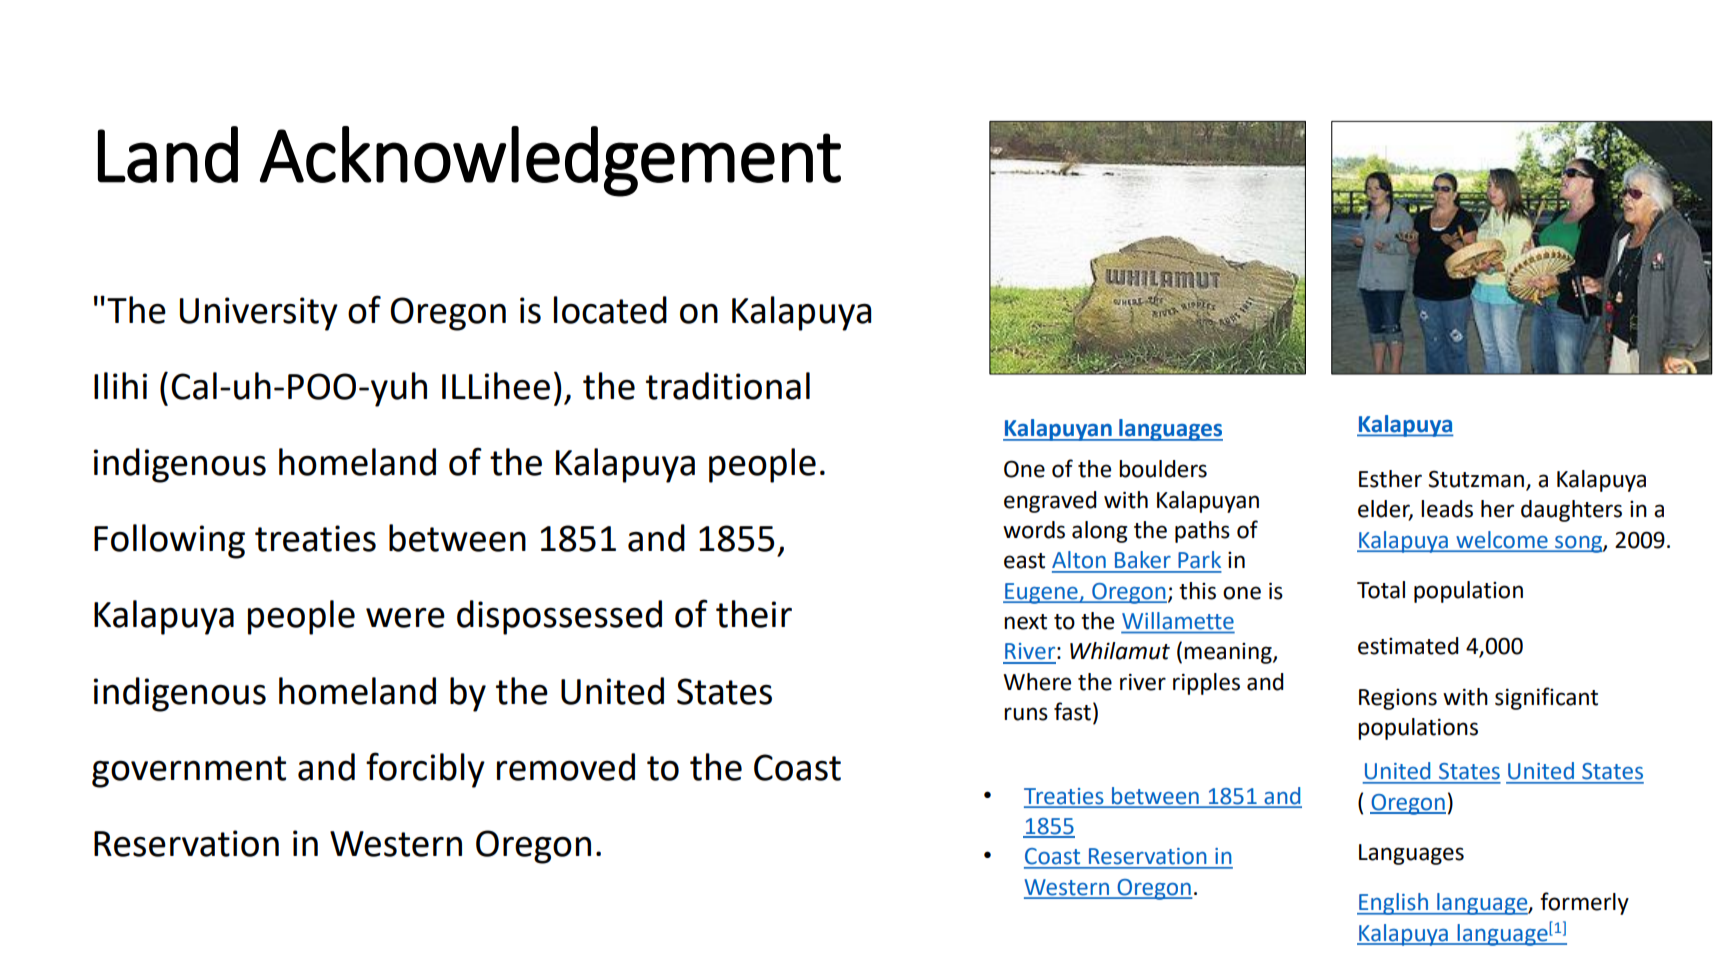 Image resolution: width=1731 pixels, height=974 pixels. I want to click on forcibly, so click(425, 770).
